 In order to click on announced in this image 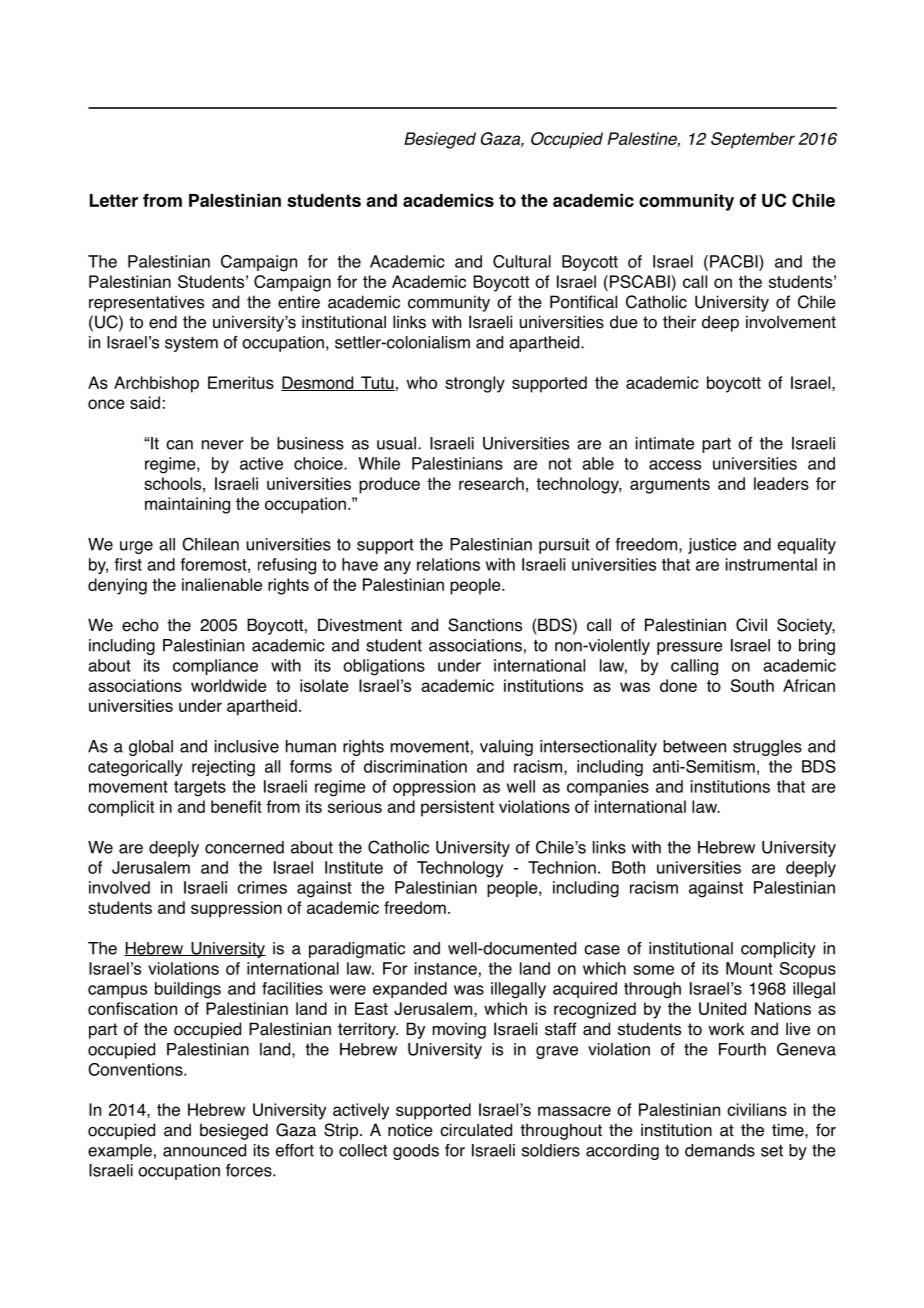, I will do `click(204, 1150)`.
